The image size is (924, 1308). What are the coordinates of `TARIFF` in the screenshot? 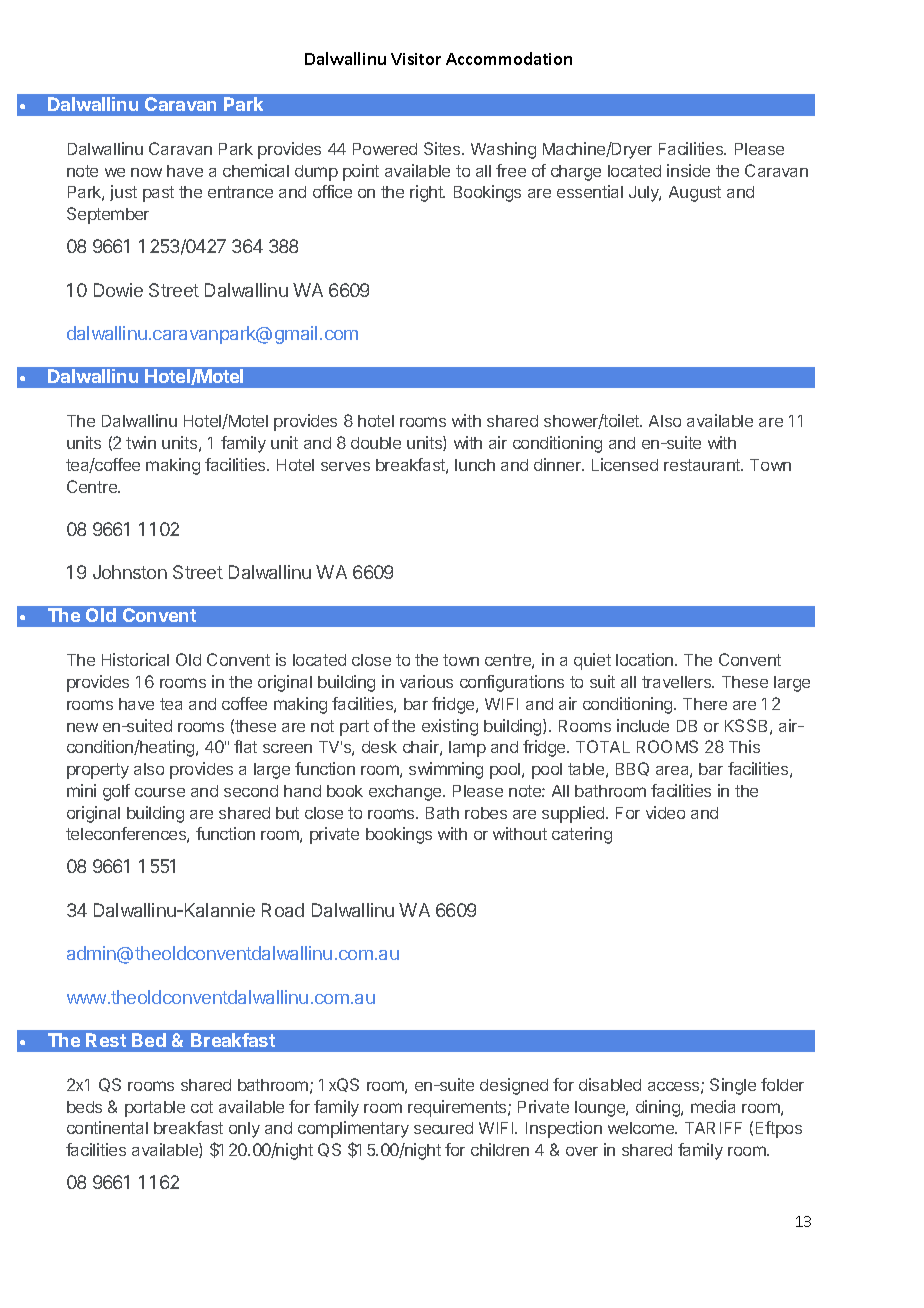 It's located at (713, 1128).
